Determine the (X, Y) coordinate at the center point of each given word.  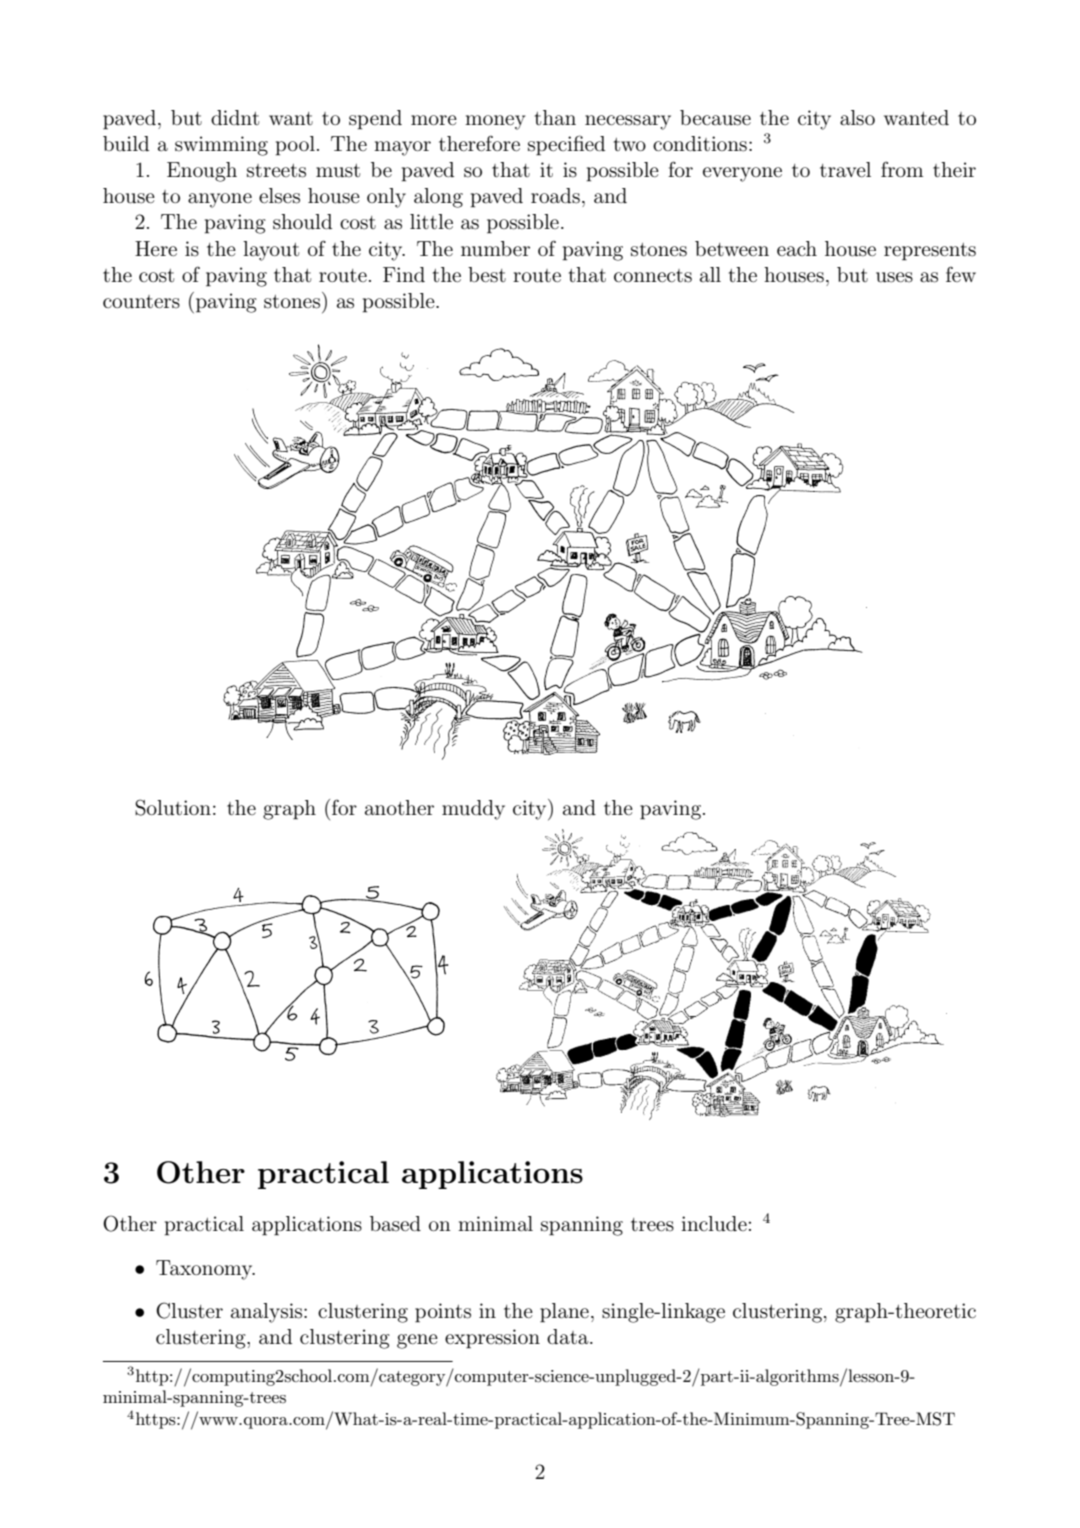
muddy (473, 810)
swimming (221, 146)
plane (564, 1313)
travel (845, 169)
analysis (268, 1313)
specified (566, 145)
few (961, 274)
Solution (173, 807)
